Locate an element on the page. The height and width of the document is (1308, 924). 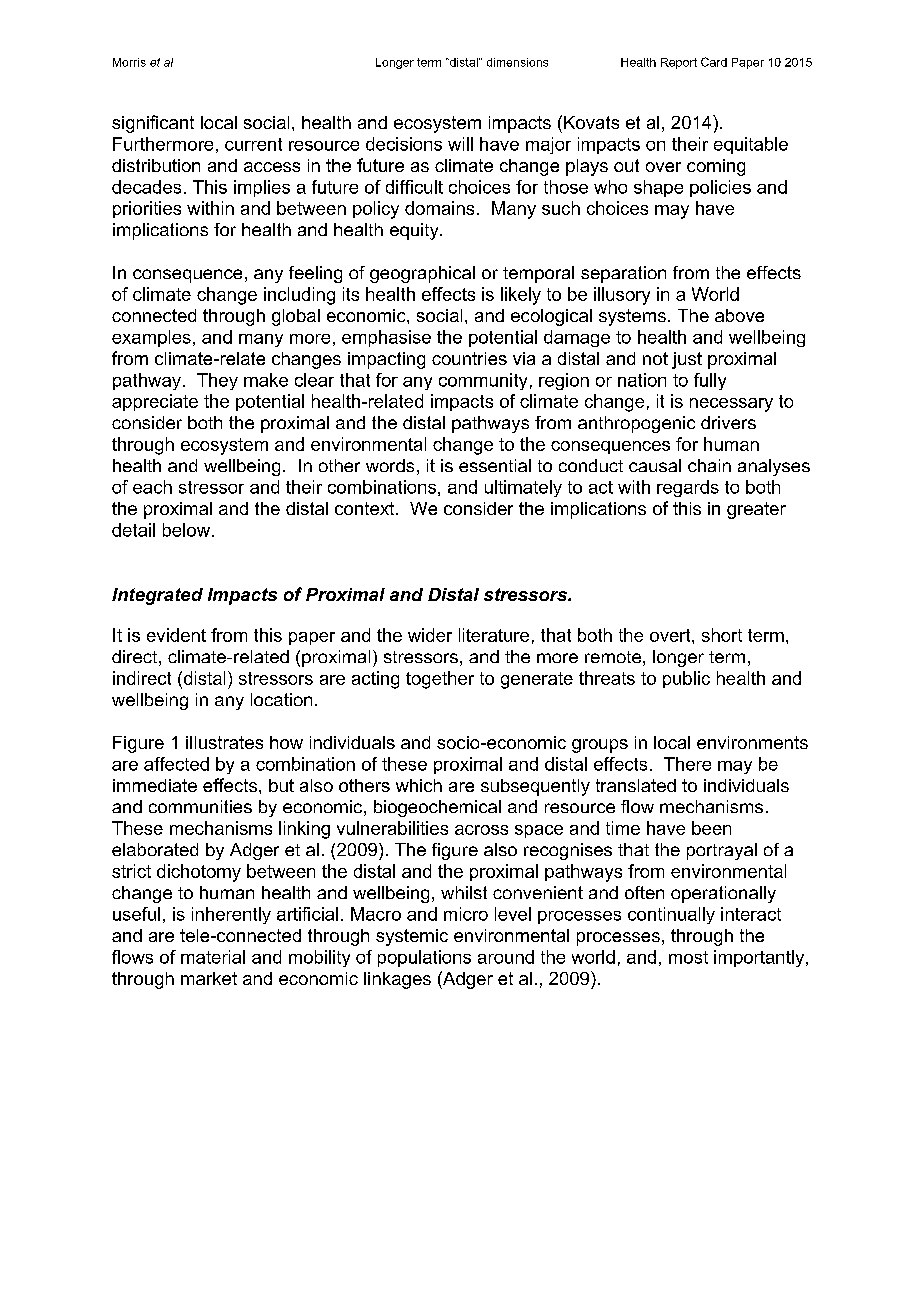
evident is located at coordinates (176, 635).
